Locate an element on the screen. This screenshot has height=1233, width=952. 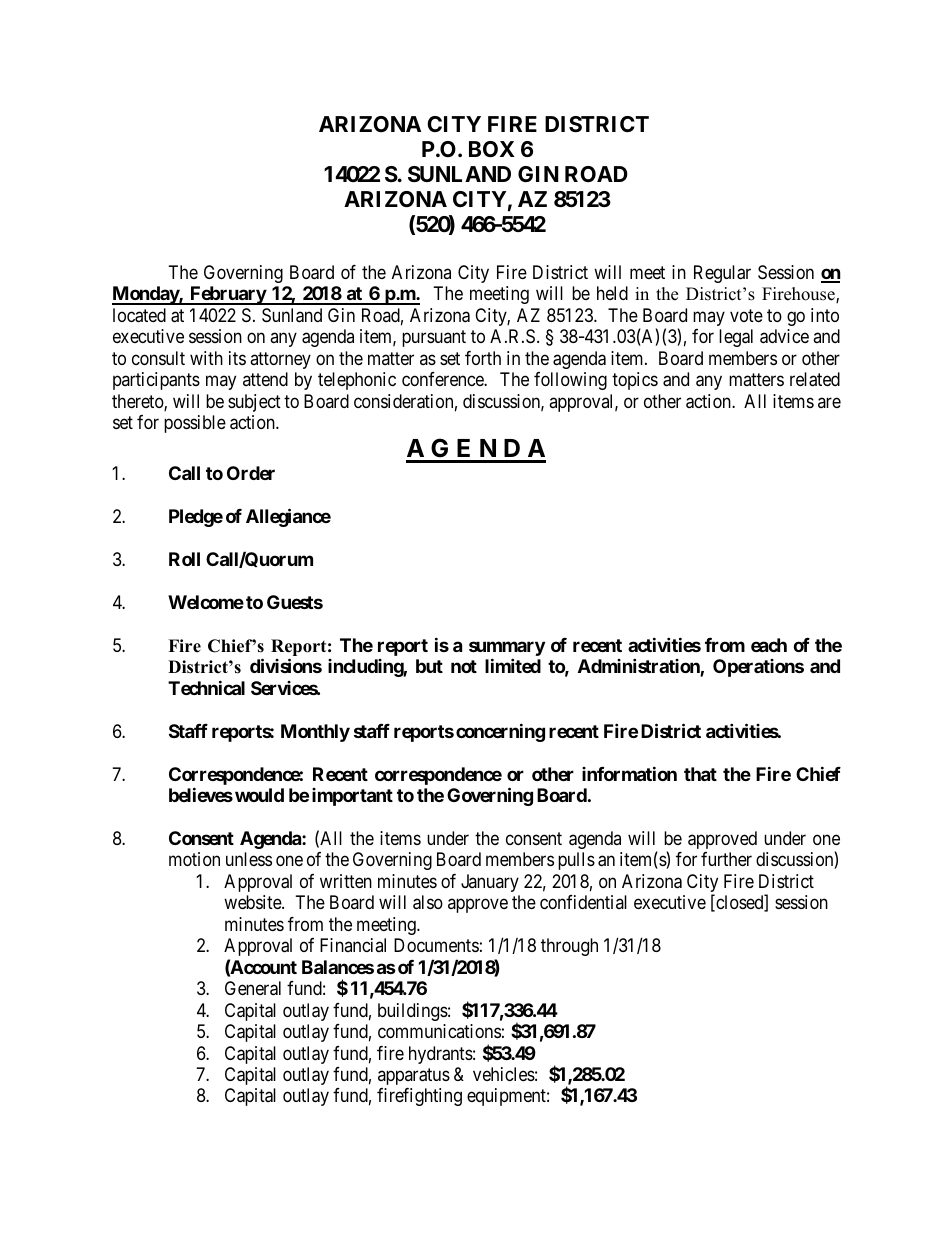
Regular is located at coordinates (722, 274).
